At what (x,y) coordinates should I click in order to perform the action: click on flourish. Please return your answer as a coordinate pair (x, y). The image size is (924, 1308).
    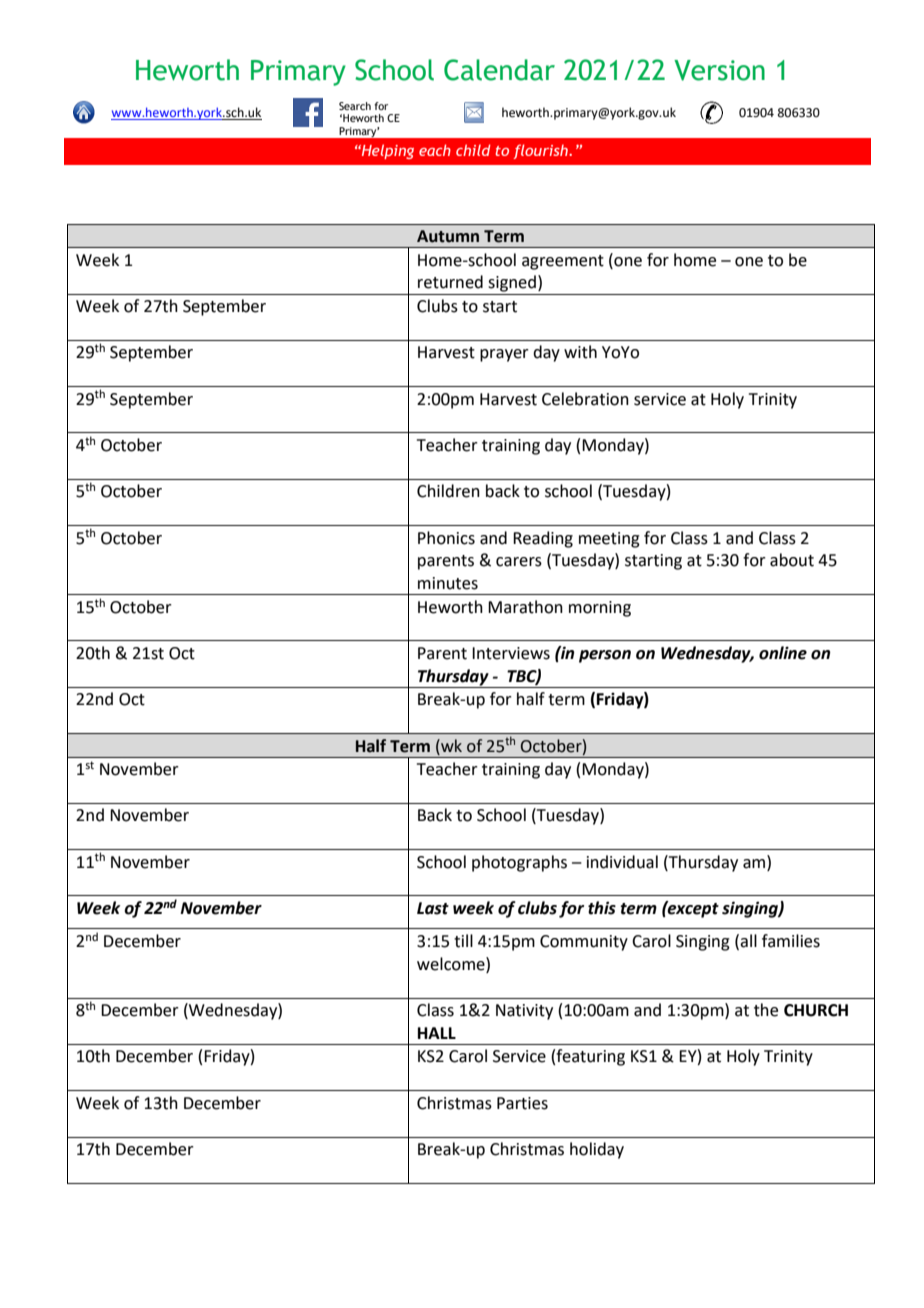
    Looking at the image, I should click on (541, 151).
